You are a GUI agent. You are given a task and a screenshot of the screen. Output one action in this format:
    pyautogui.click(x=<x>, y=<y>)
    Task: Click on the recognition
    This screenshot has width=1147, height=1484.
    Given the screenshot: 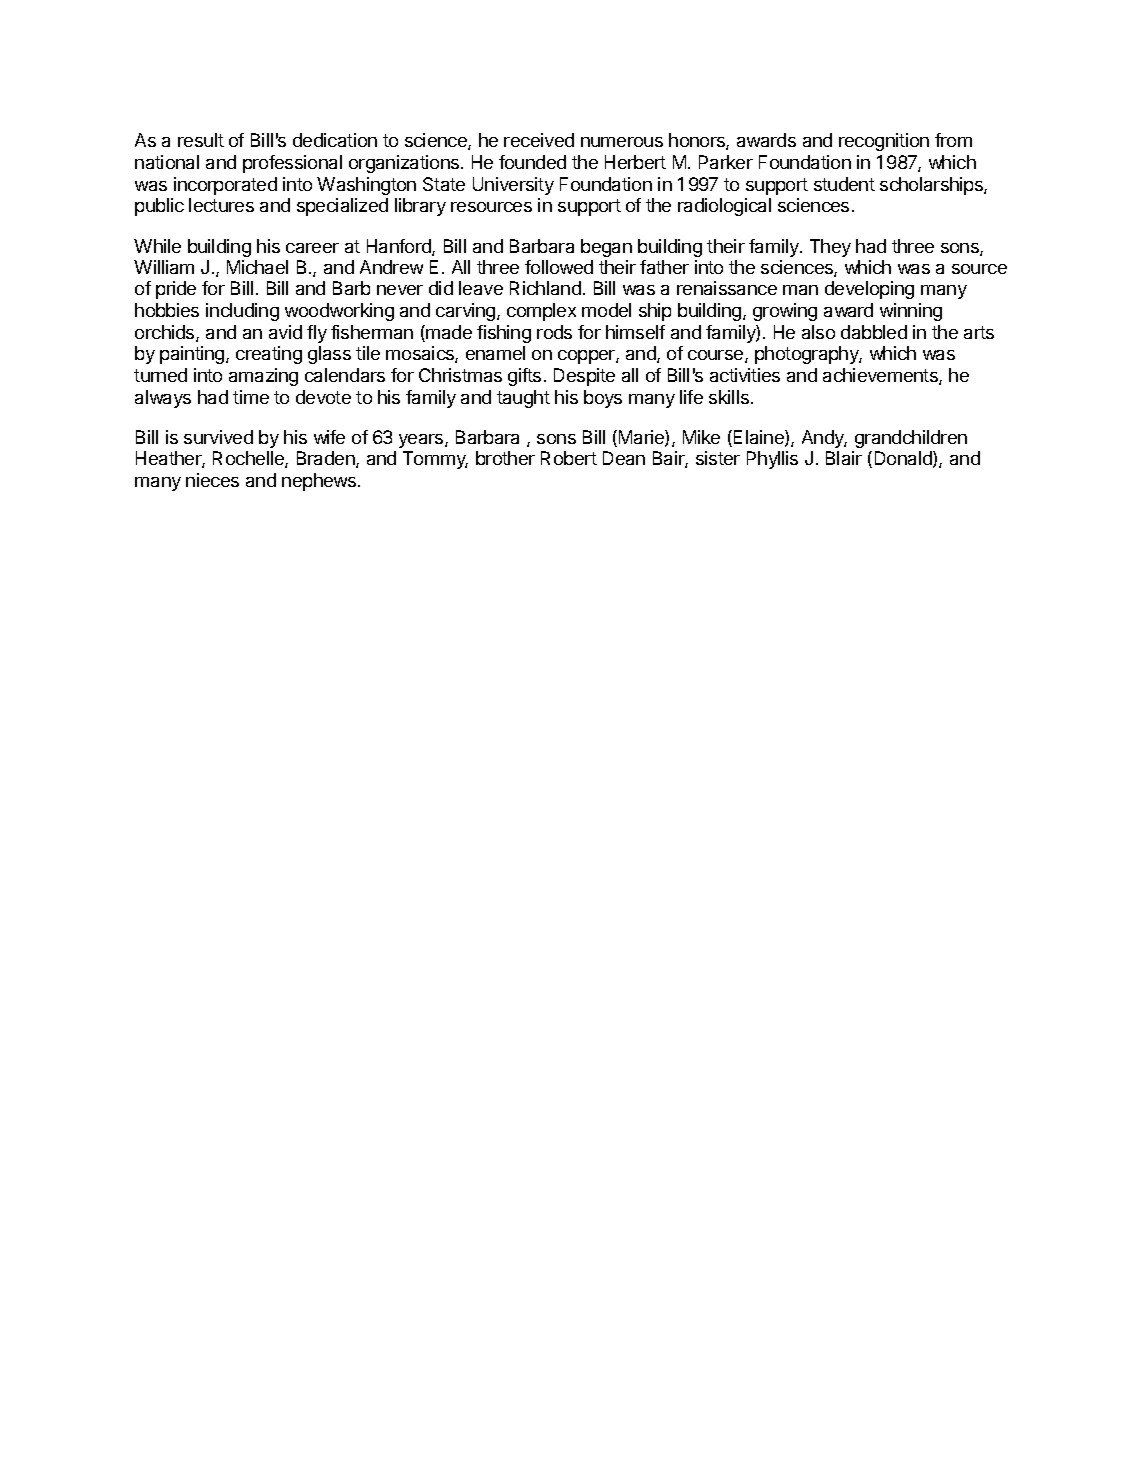 What is the action you would take?
    pyautogui.click(x=884, y=142)
